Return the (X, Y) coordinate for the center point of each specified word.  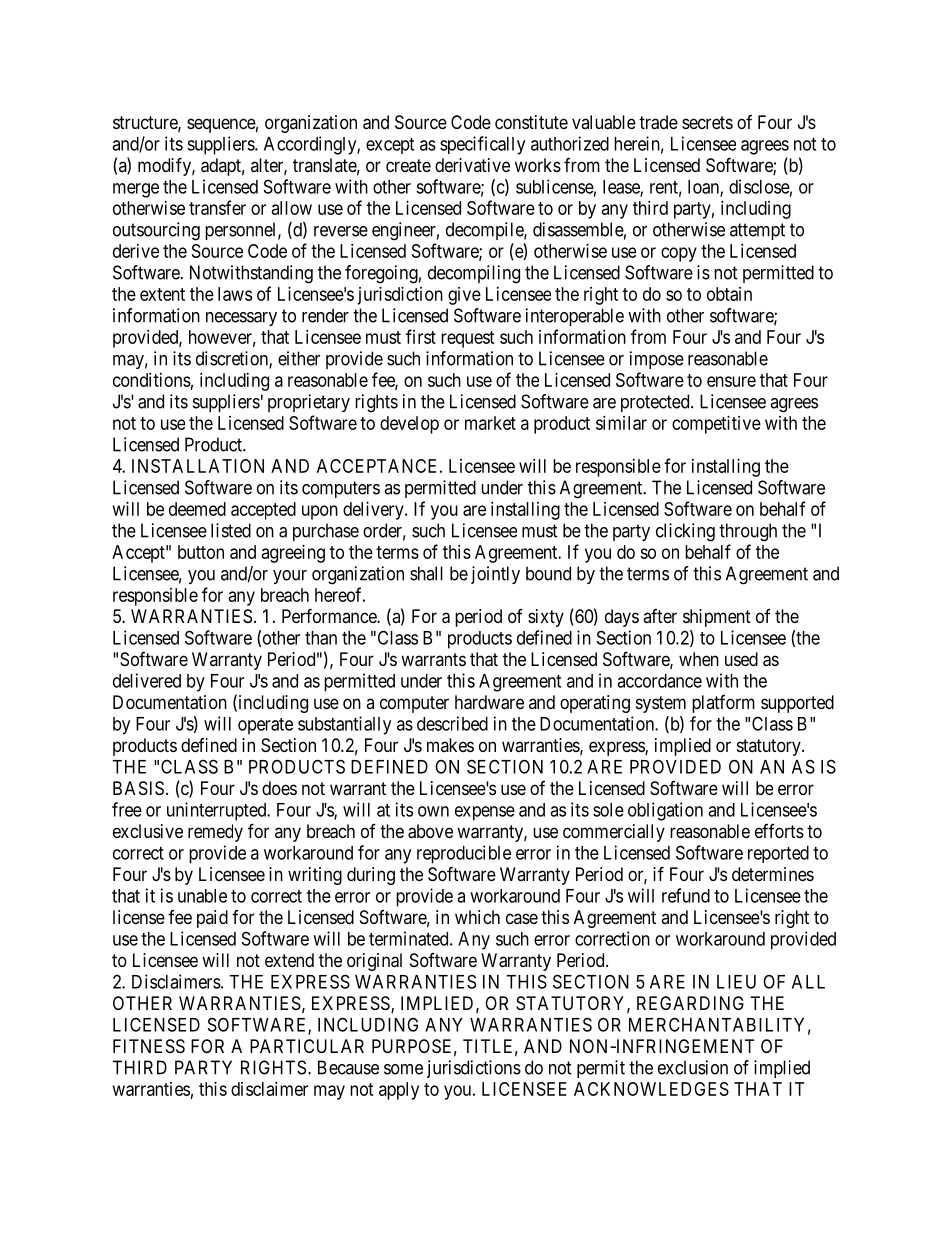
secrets (707, 122)
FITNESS (149, 1046)
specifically (482, 145)
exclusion (693, 1067)
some (403, 1069)
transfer (217, 207)
